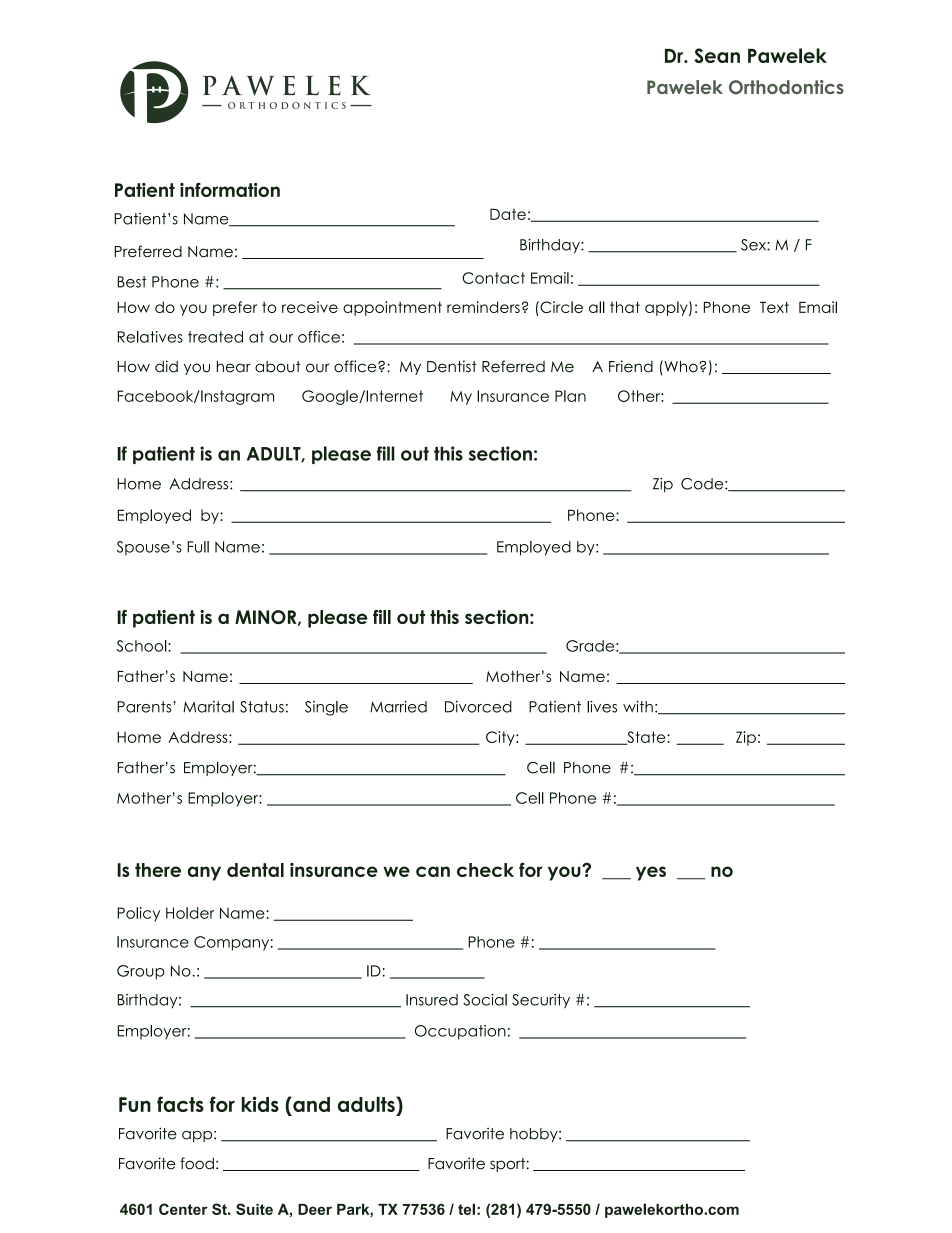 The width and height of the screenshot is (952, 1233). Describe the element at coordinates (651, 873) in the screenshot. I see `yes` at that location.
